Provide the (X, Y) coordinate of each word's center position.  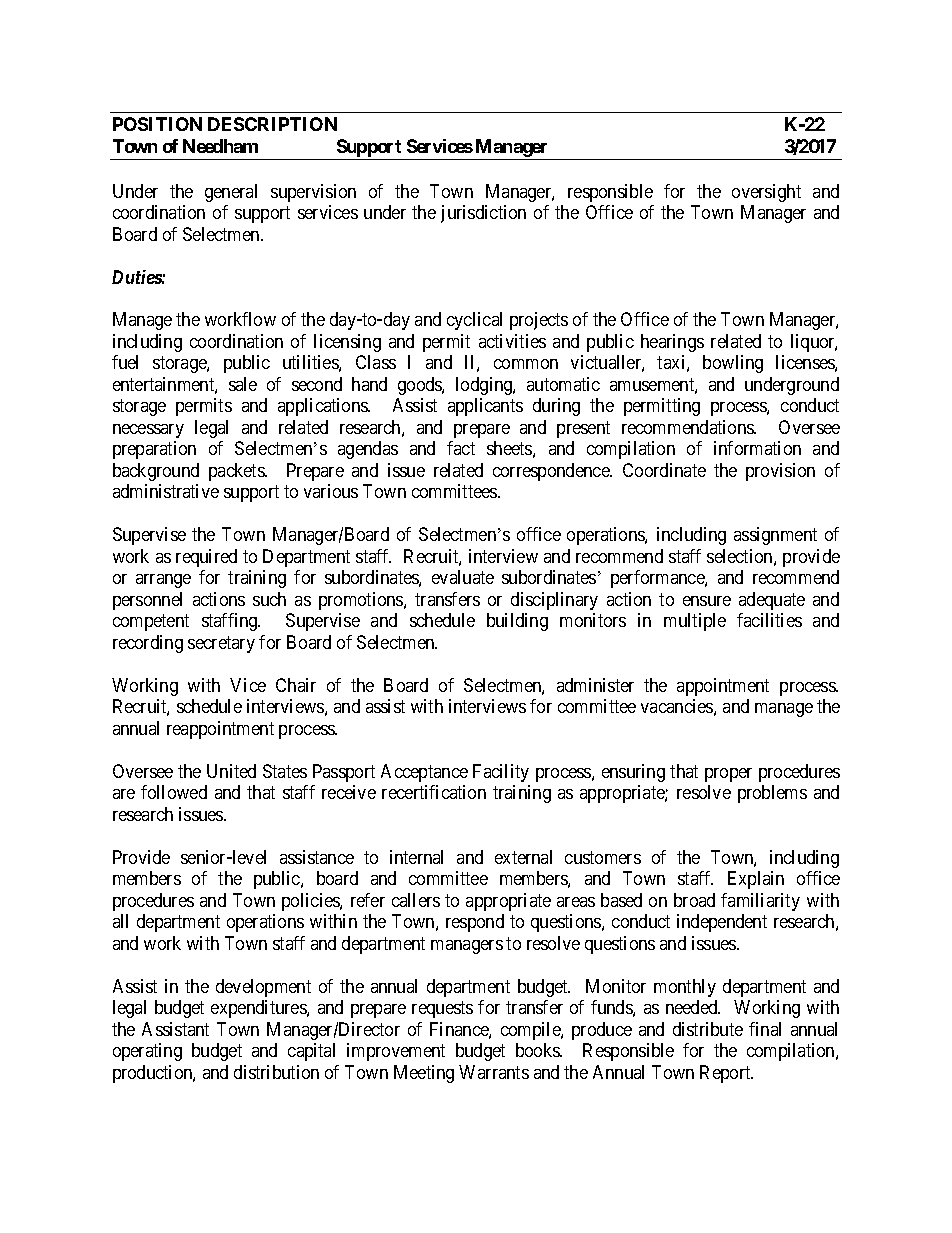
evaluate (463, 577)
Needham (220, 146)
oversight (766, 193)
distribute (708, 1029)
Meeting (424, 1074)
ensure (707, 601)
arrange (163, 581)
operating (147, 1052)
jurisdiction (483, 214)
